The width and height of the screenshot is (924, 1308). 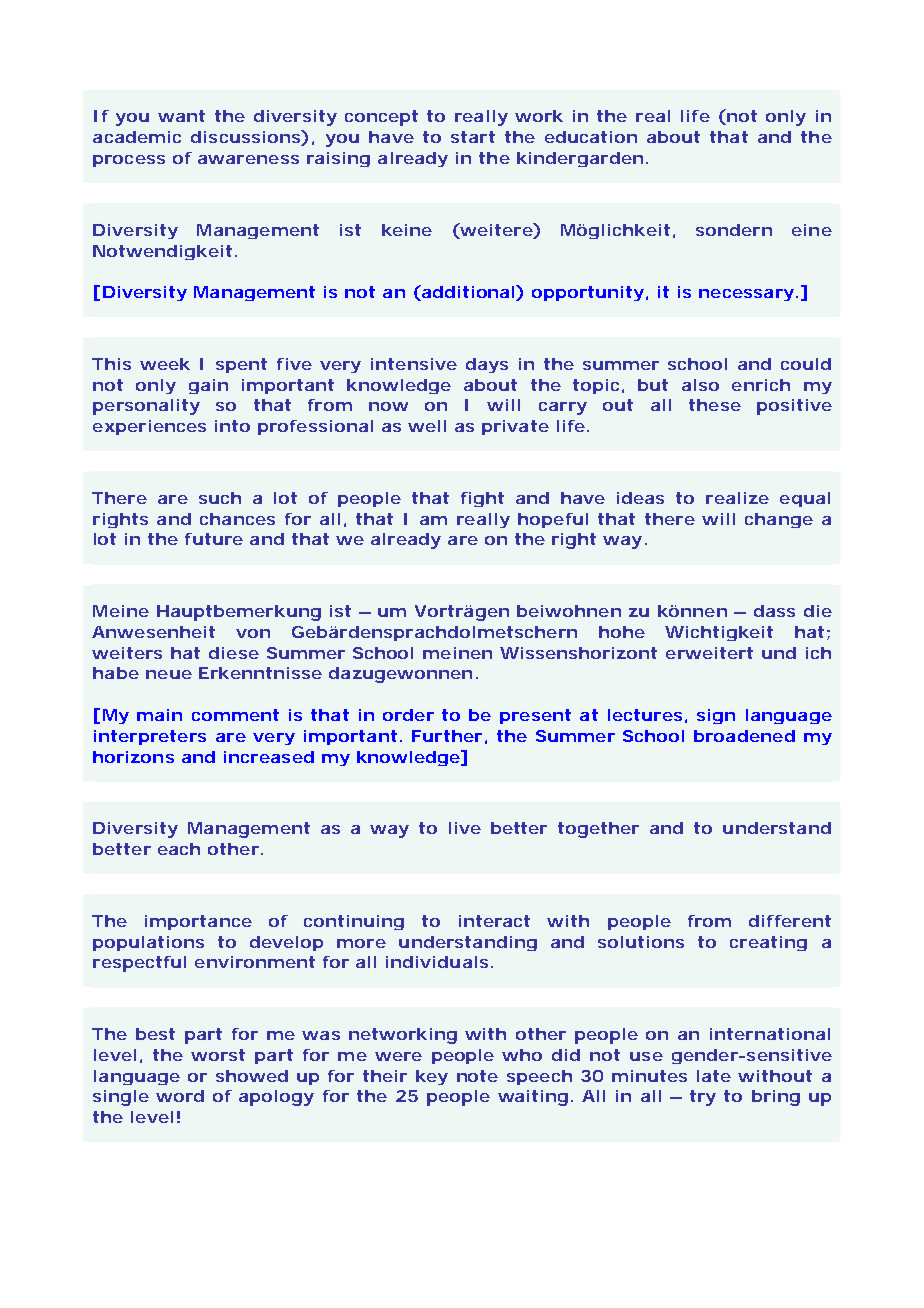 What do you see at coordinates (477, 1076) in the screenshot?
I see `note` at bounding box center [477, 1076].
